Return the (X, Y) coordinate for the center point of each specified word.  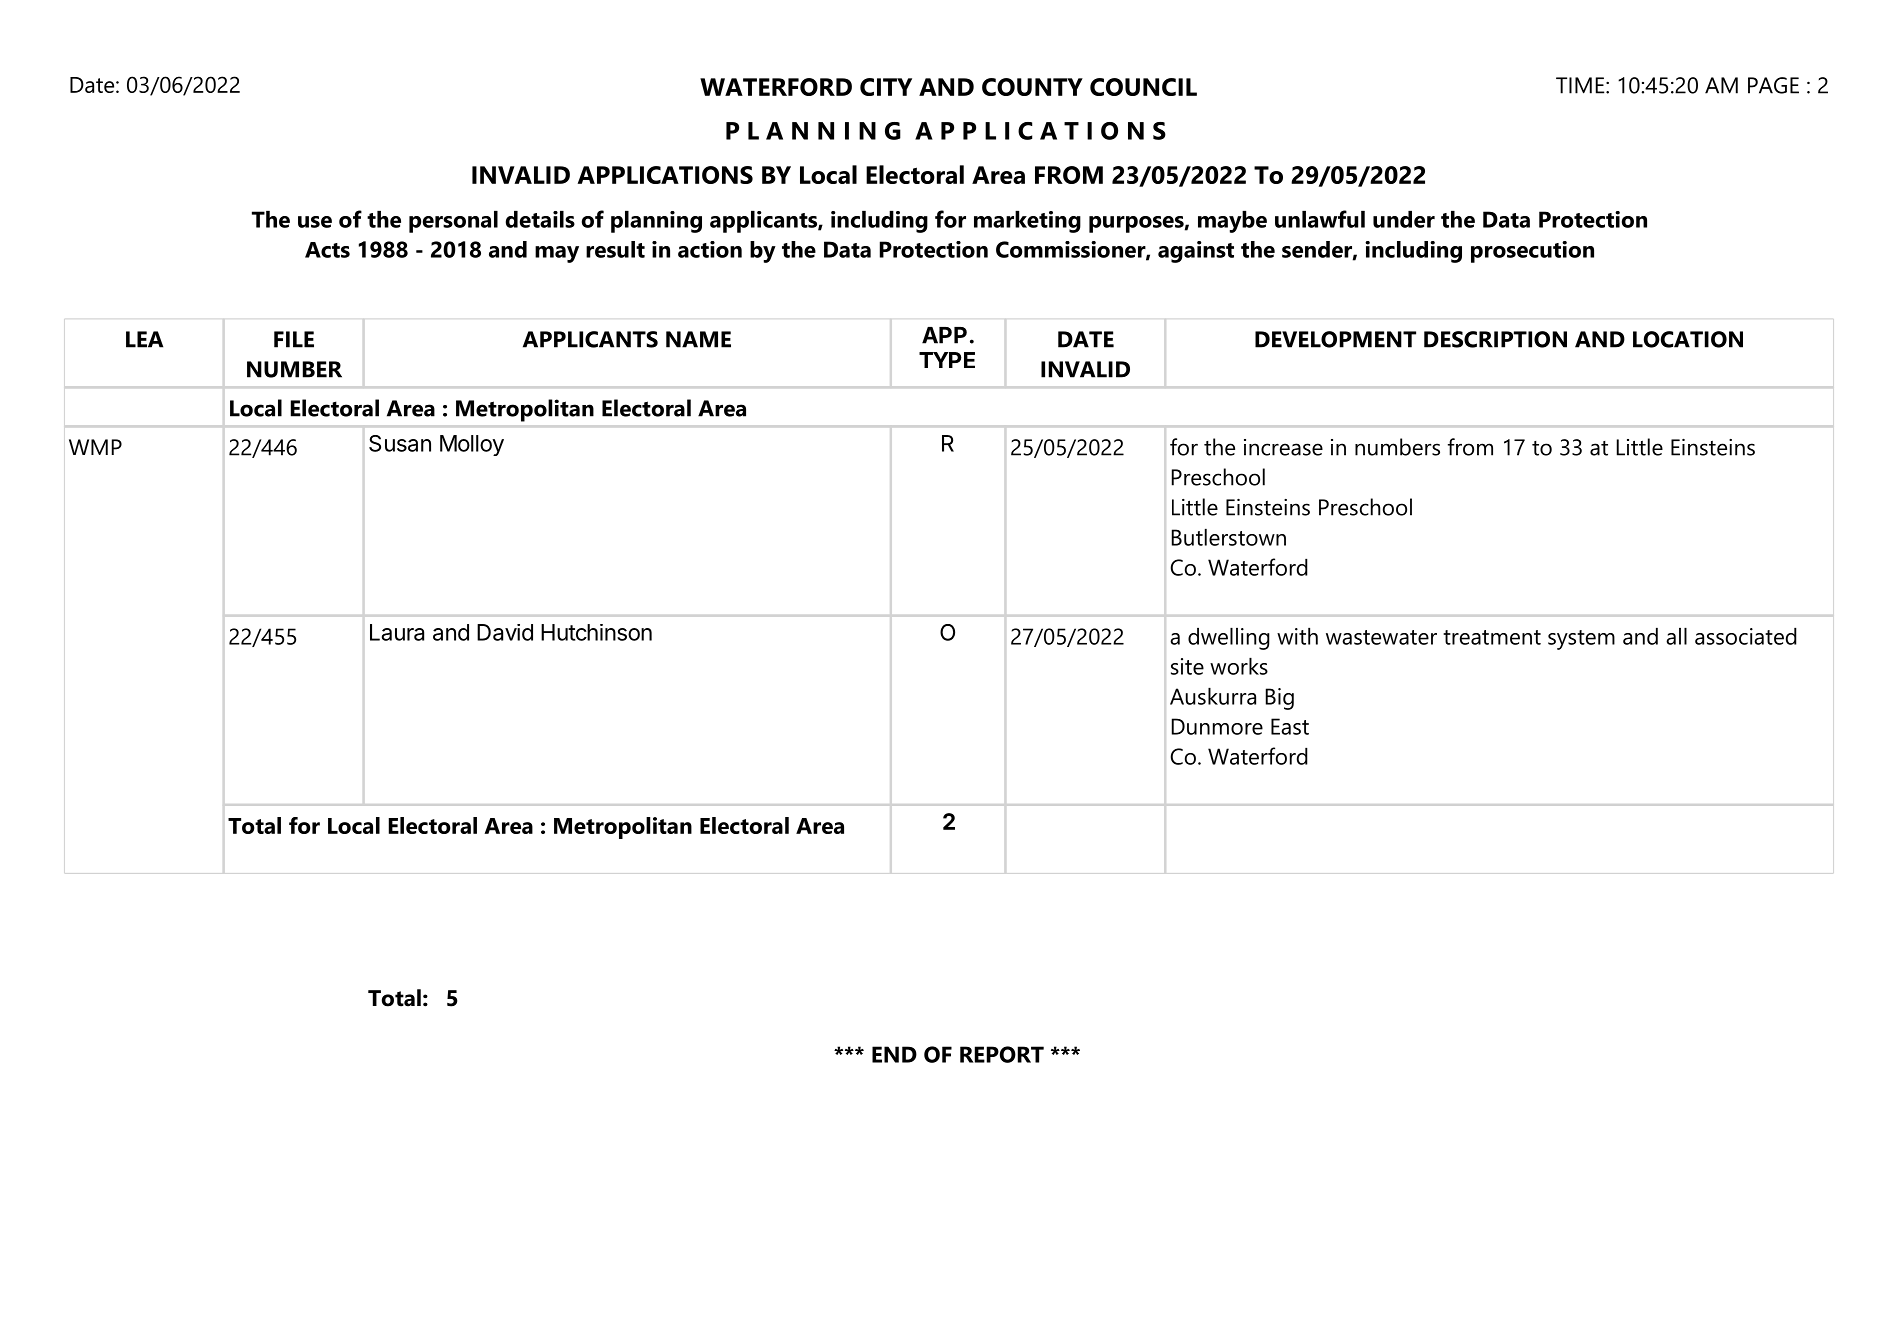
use (315, 222)
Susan (400, 443)
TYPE (947, 360)
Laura (397, 632)
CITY (886, 87)
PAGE (1773, 85)
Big (1280, 699)
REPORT (1002, 1054)
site (1187, 666)
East (1290, 726)
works (1239, 666)
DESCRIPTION (1495, 339)
